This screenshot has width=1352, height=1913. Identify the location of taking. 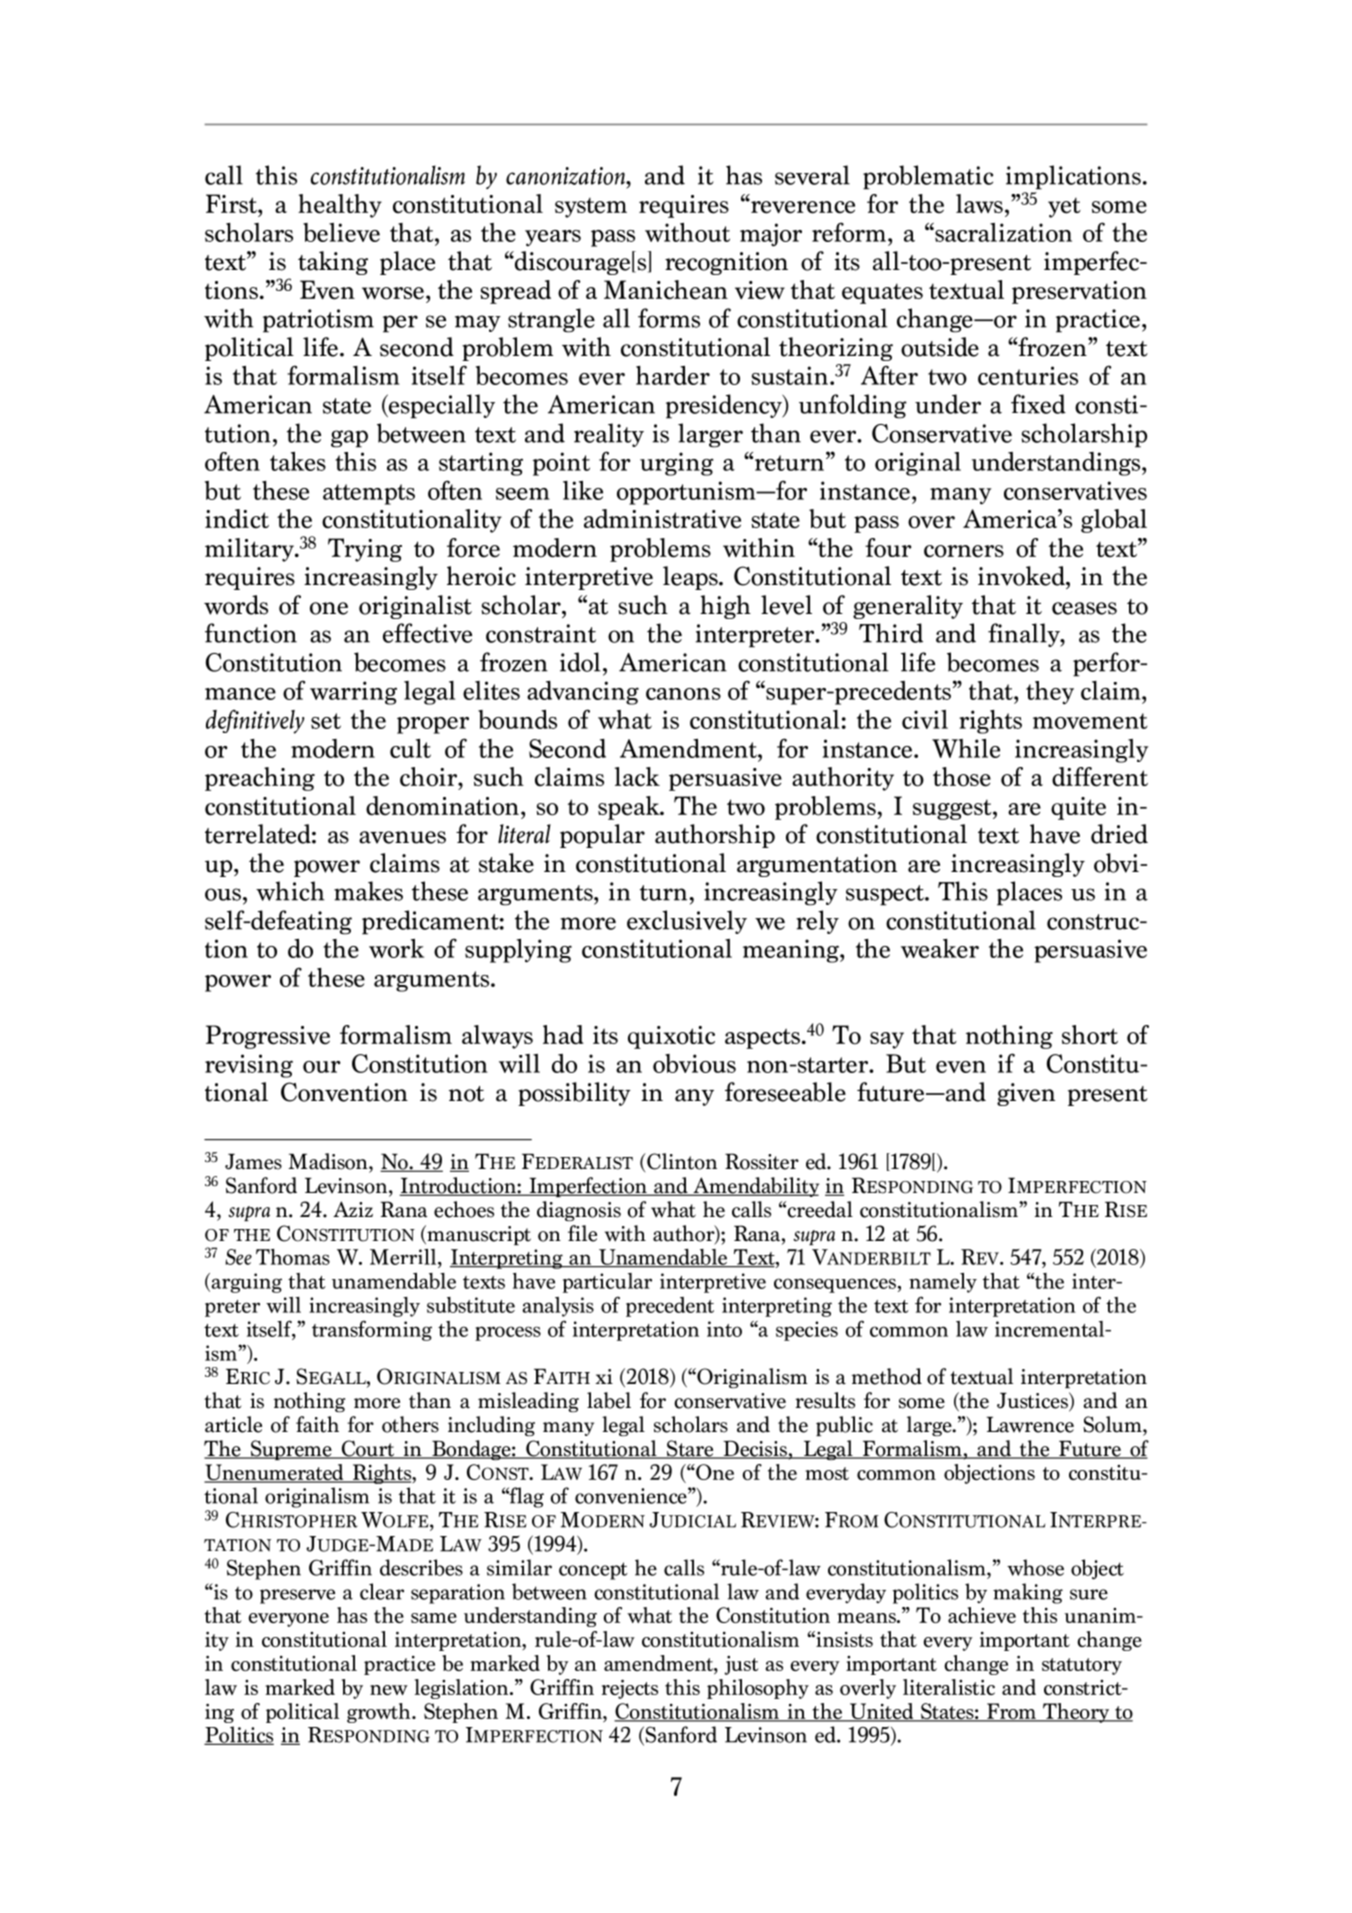
(333, 263).
